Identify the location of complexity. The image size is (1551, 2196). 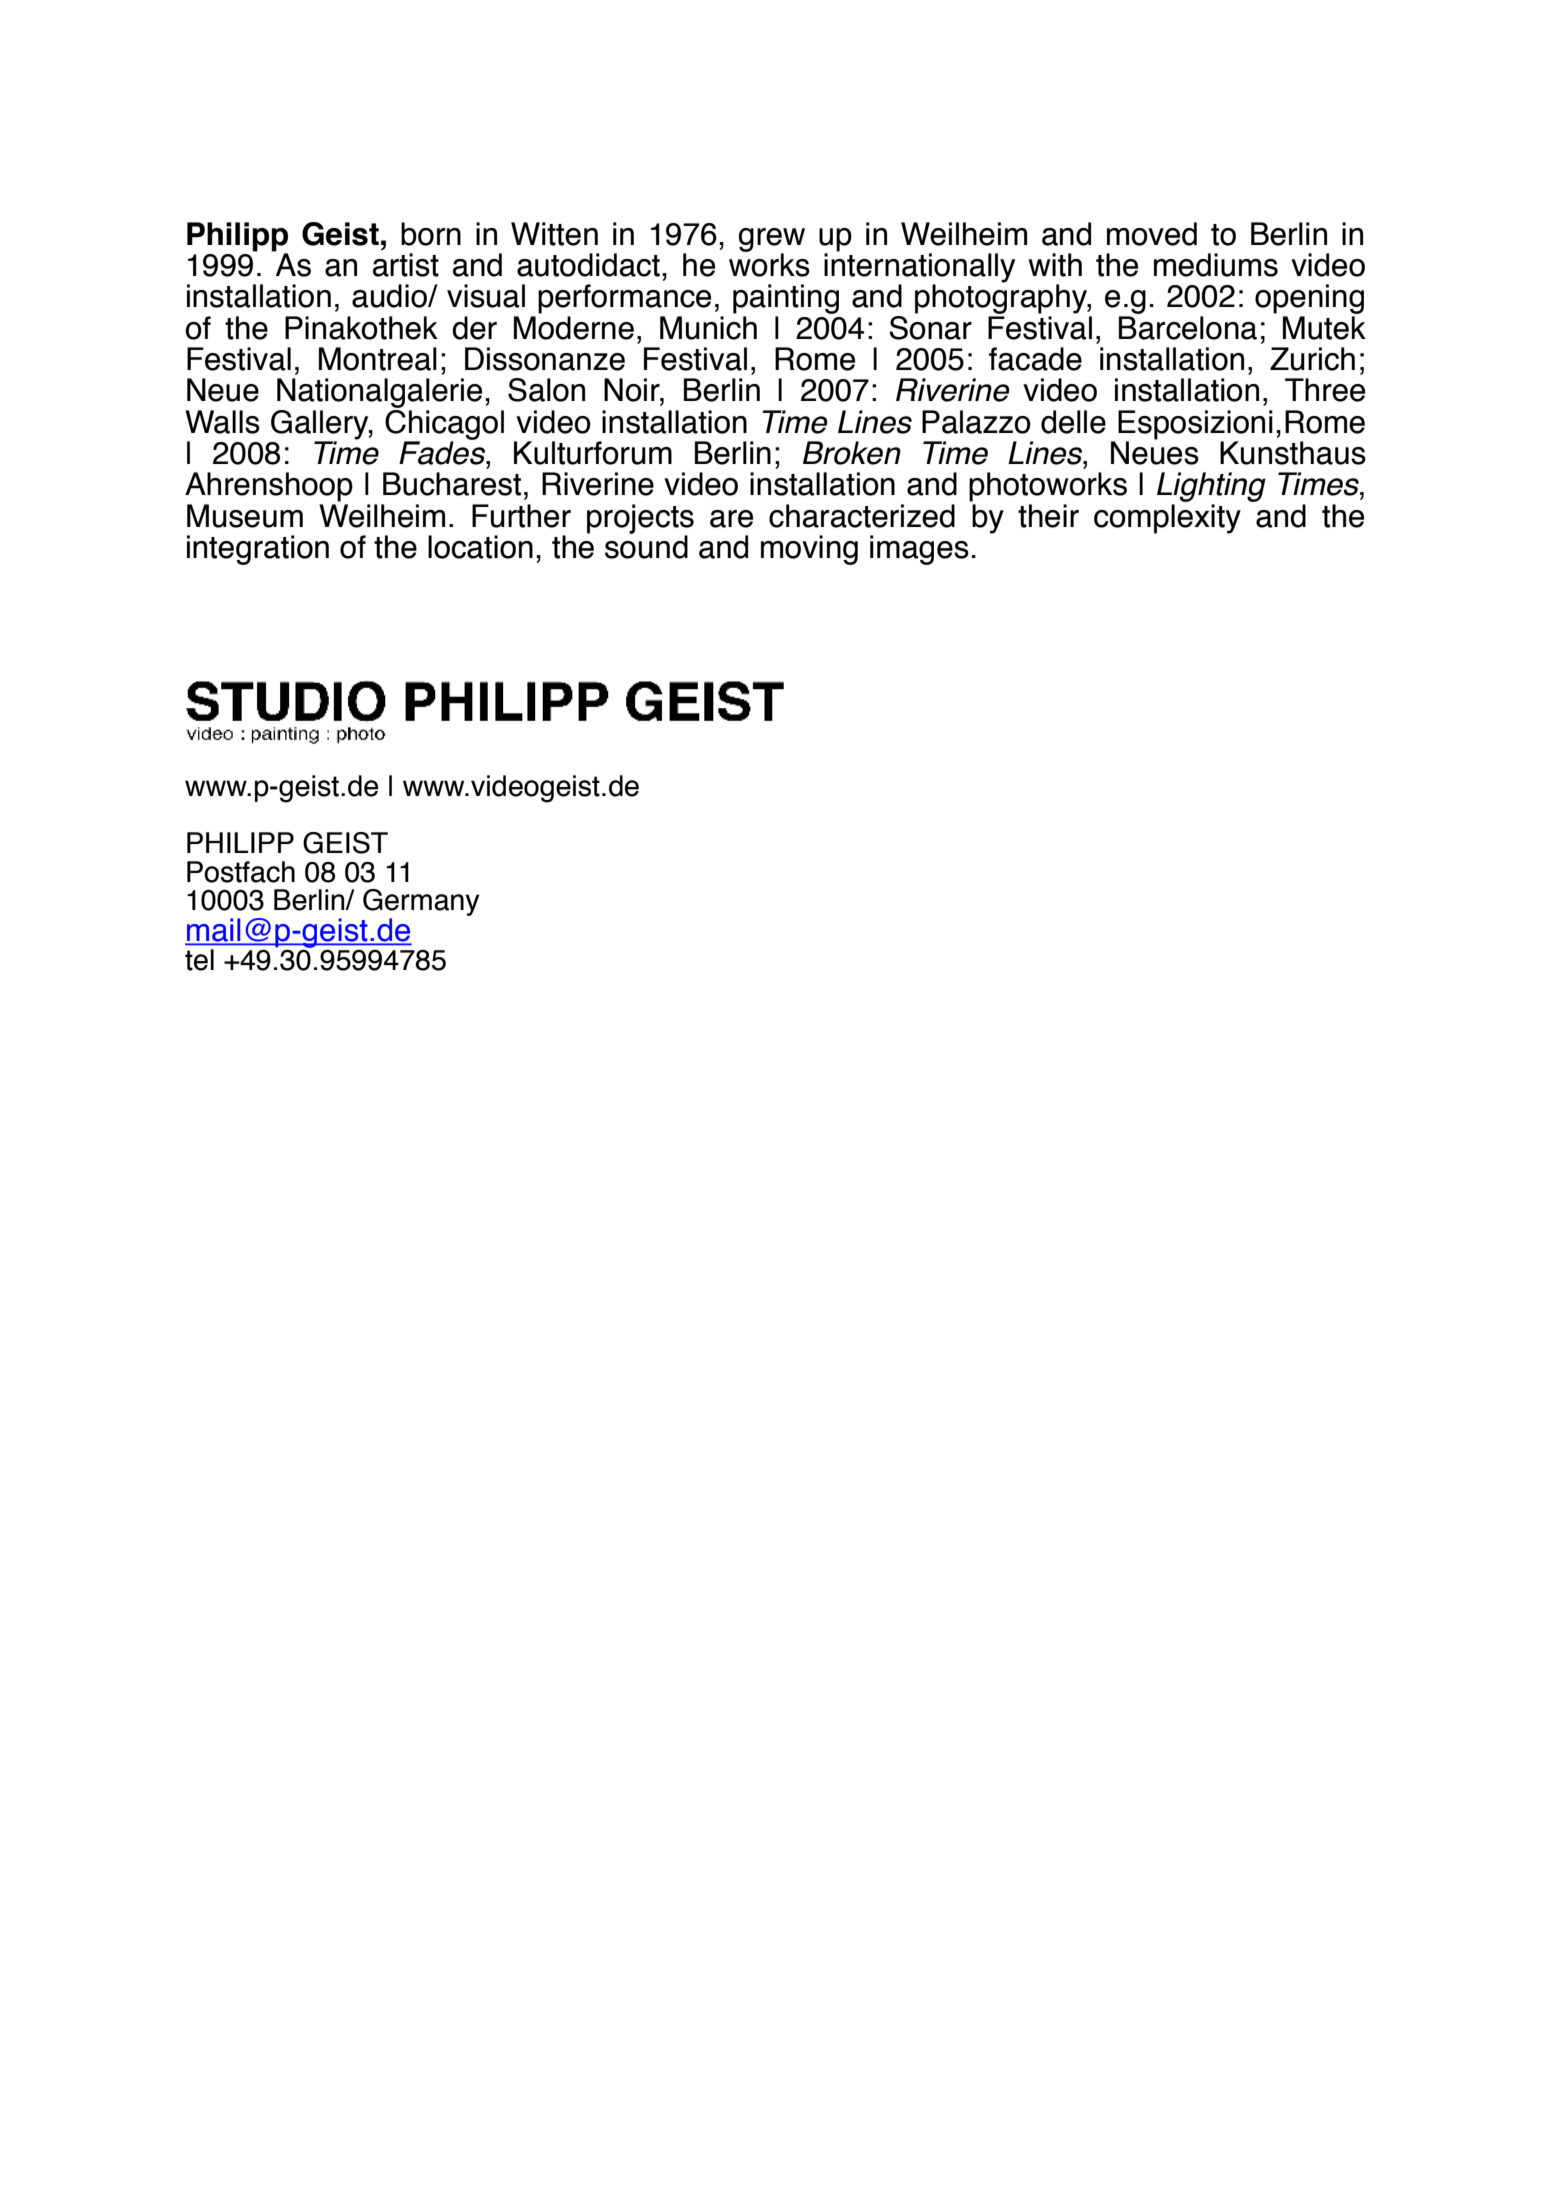
(1167, 519).
